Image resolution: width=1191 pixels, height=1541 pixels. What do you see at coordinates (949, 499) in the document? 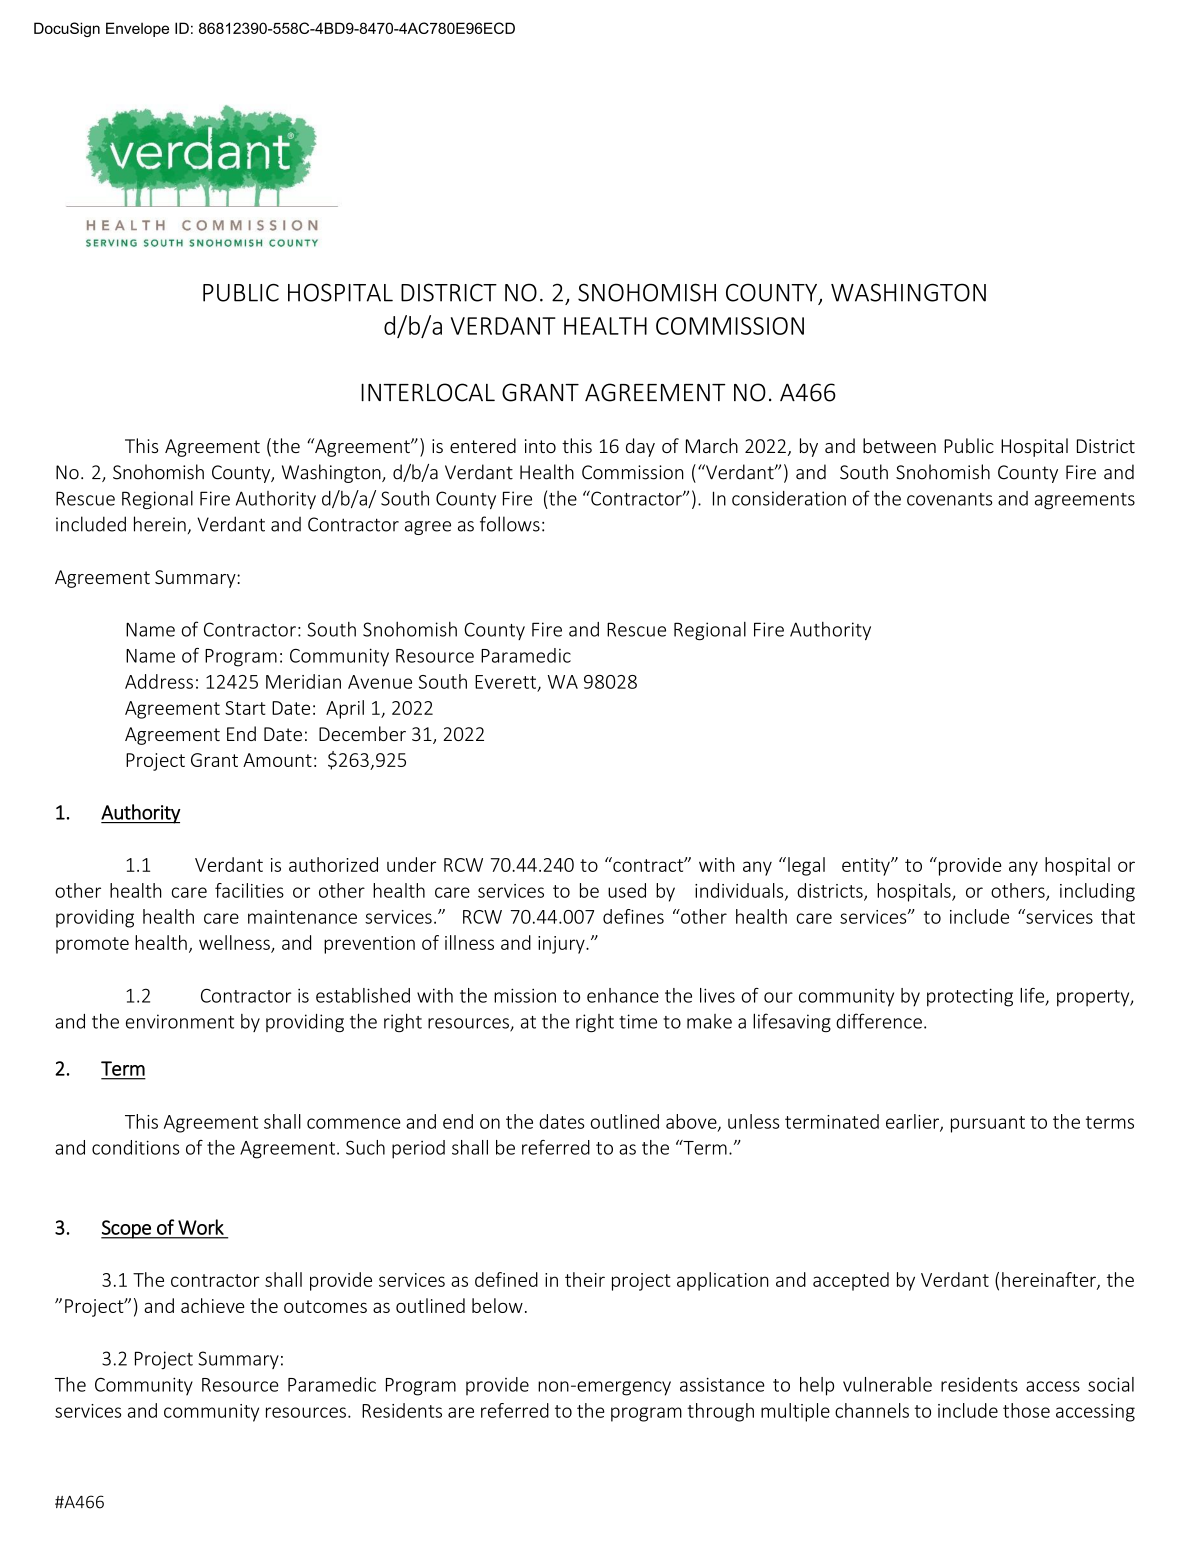
I see `covenants` at bounding box center [949, 499].
